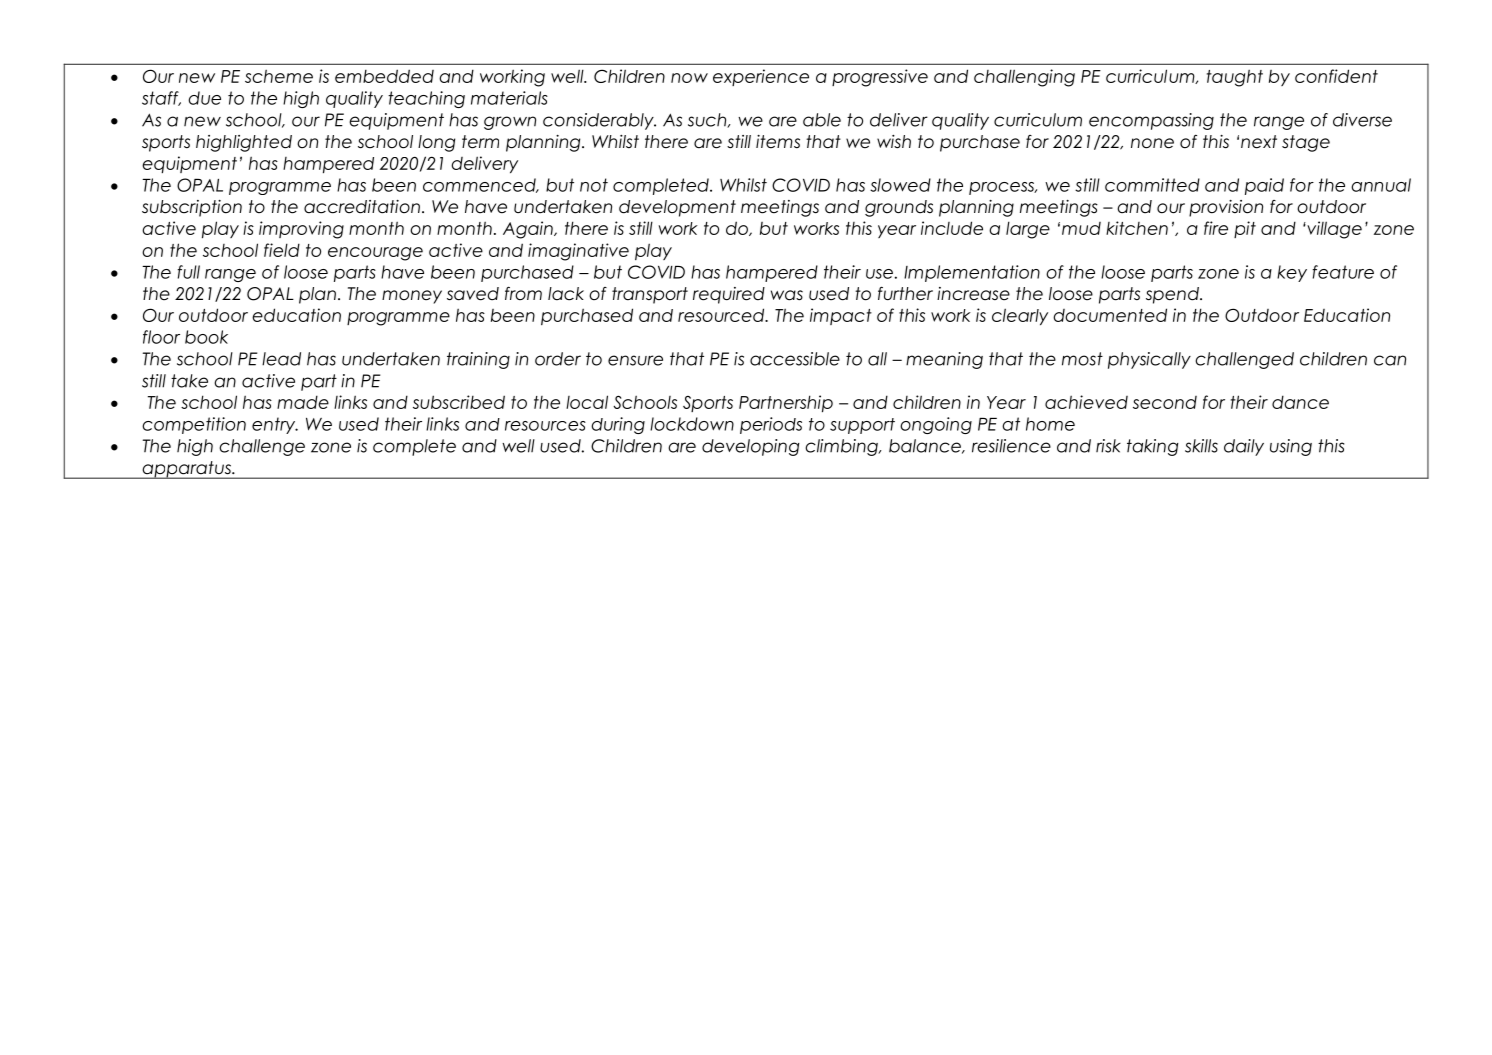 The height and width of the document is (1055, 1492). I want to click on scheme, so click(279, 76).
